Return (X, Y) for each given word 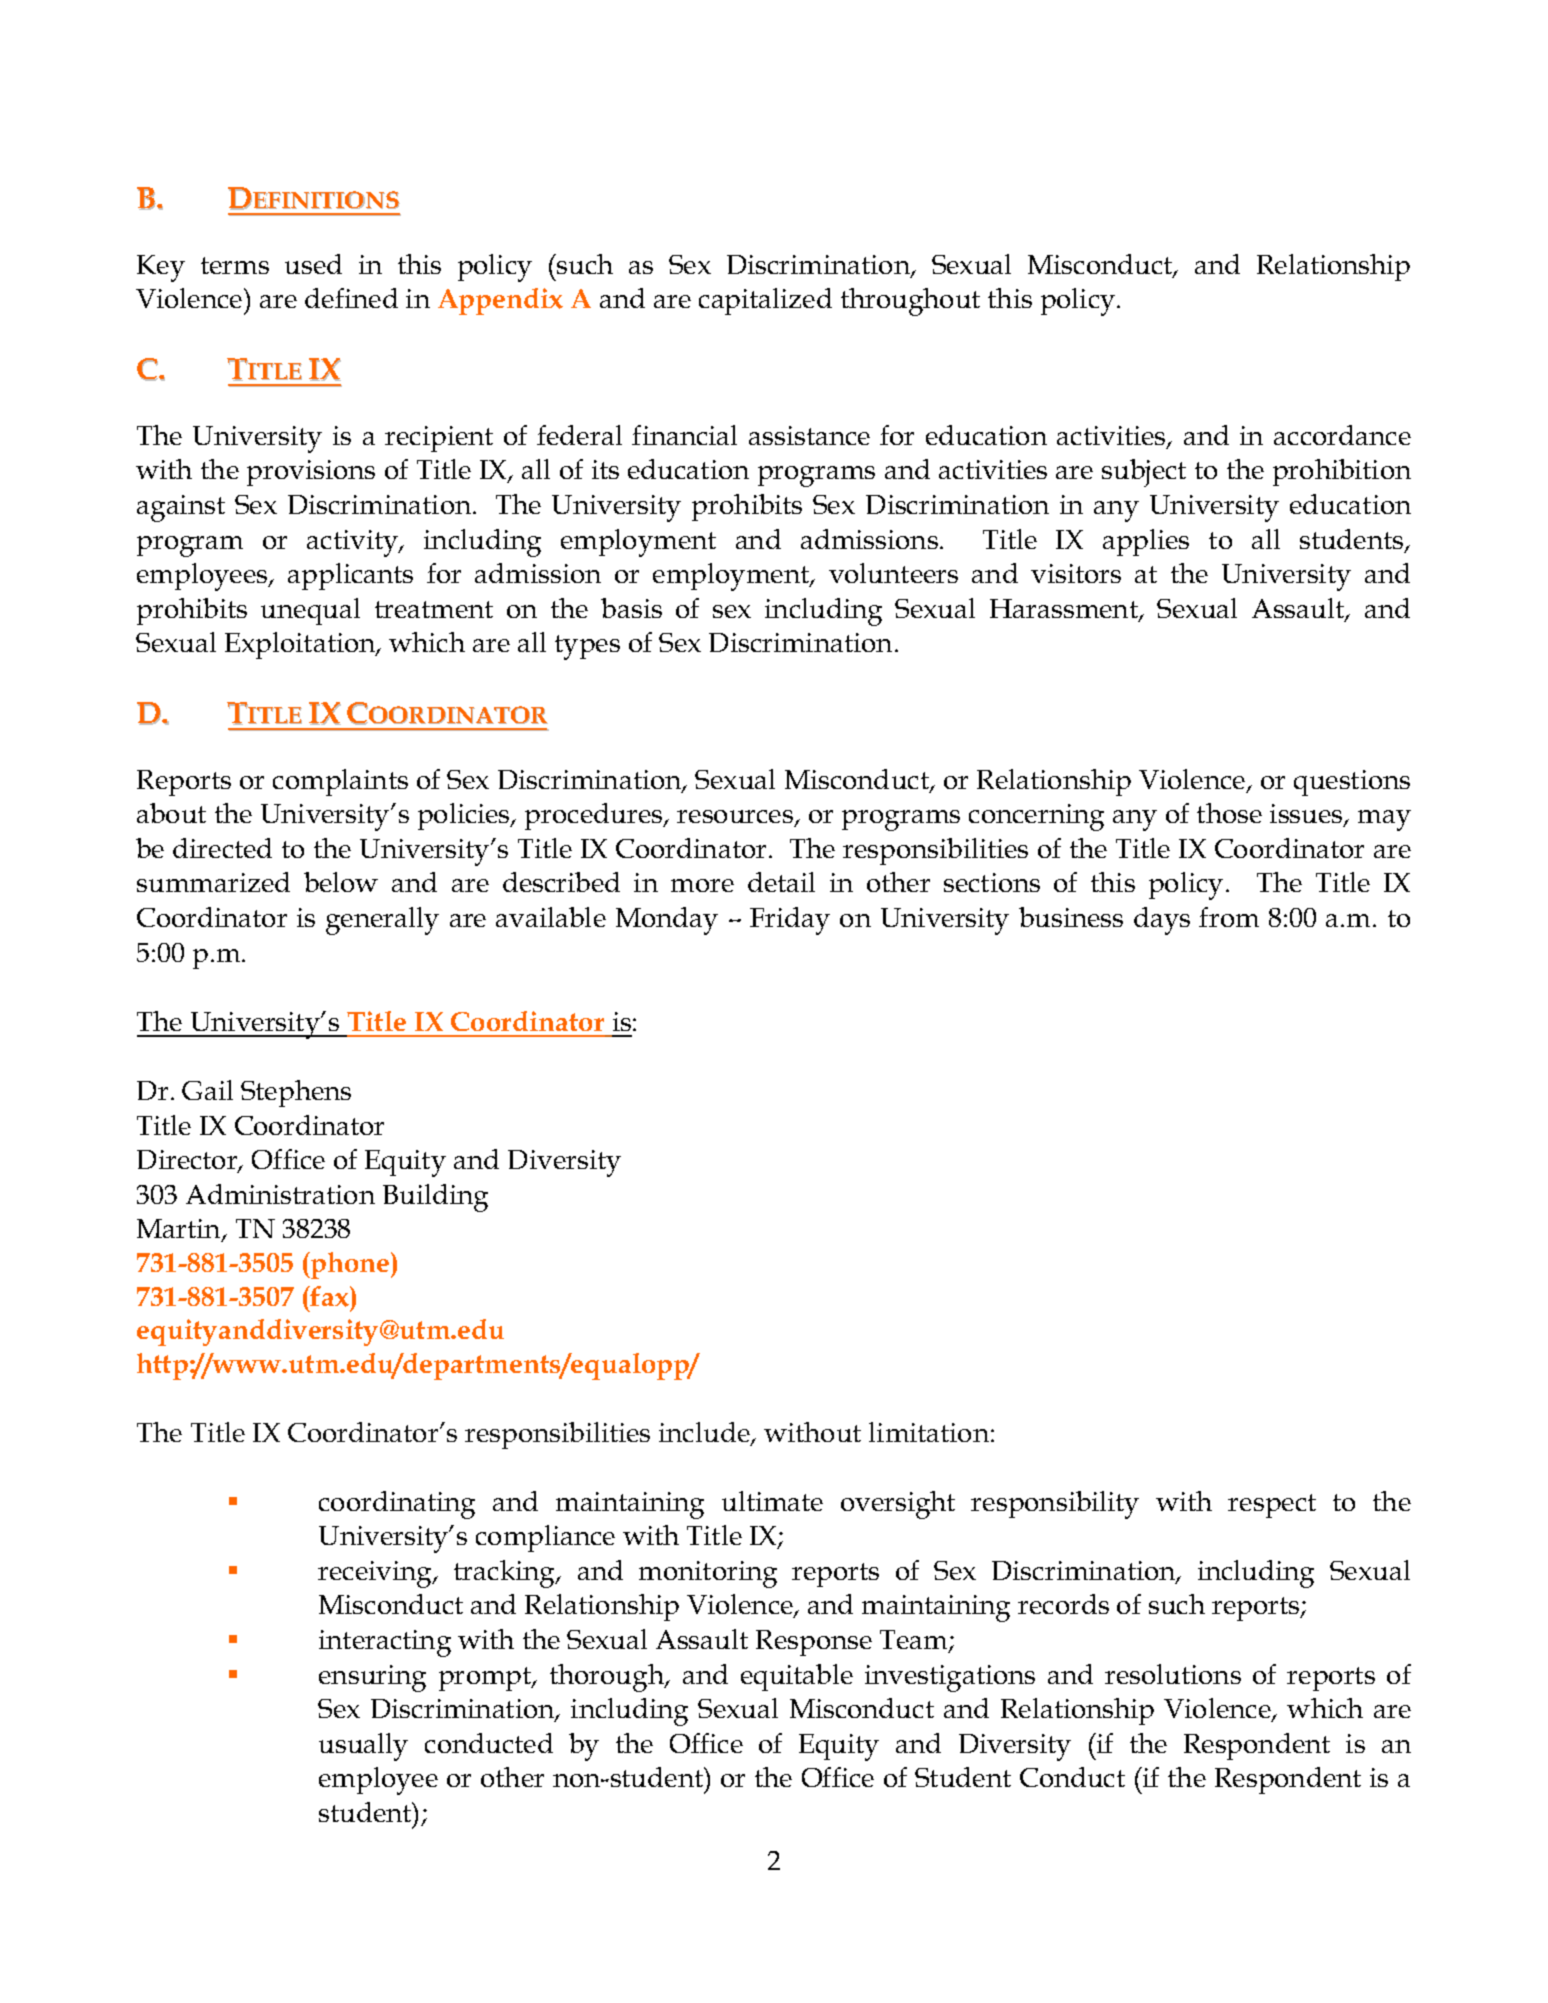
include (705, 1433)
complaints (340, 782)
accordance (1342, 435)
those (1229, 813)
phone (350, 1265)
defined (351, 298)
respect (1272, 1506)
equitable (797, 1677)
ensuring (372, 1678)
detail (781, 882)
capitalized (765, 301)
